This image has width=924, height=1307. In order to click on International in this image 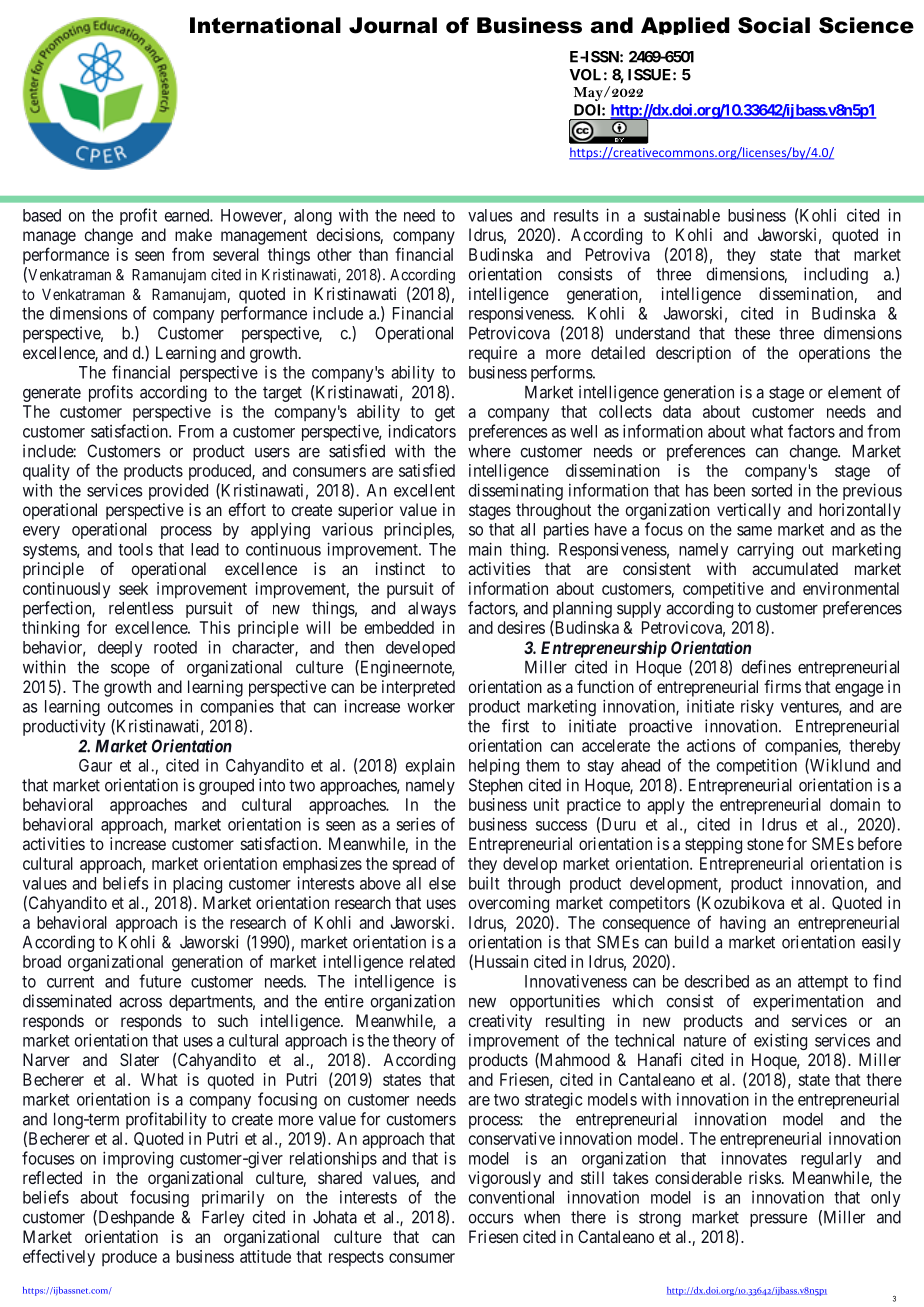, I will do `click(265, 25)`.
